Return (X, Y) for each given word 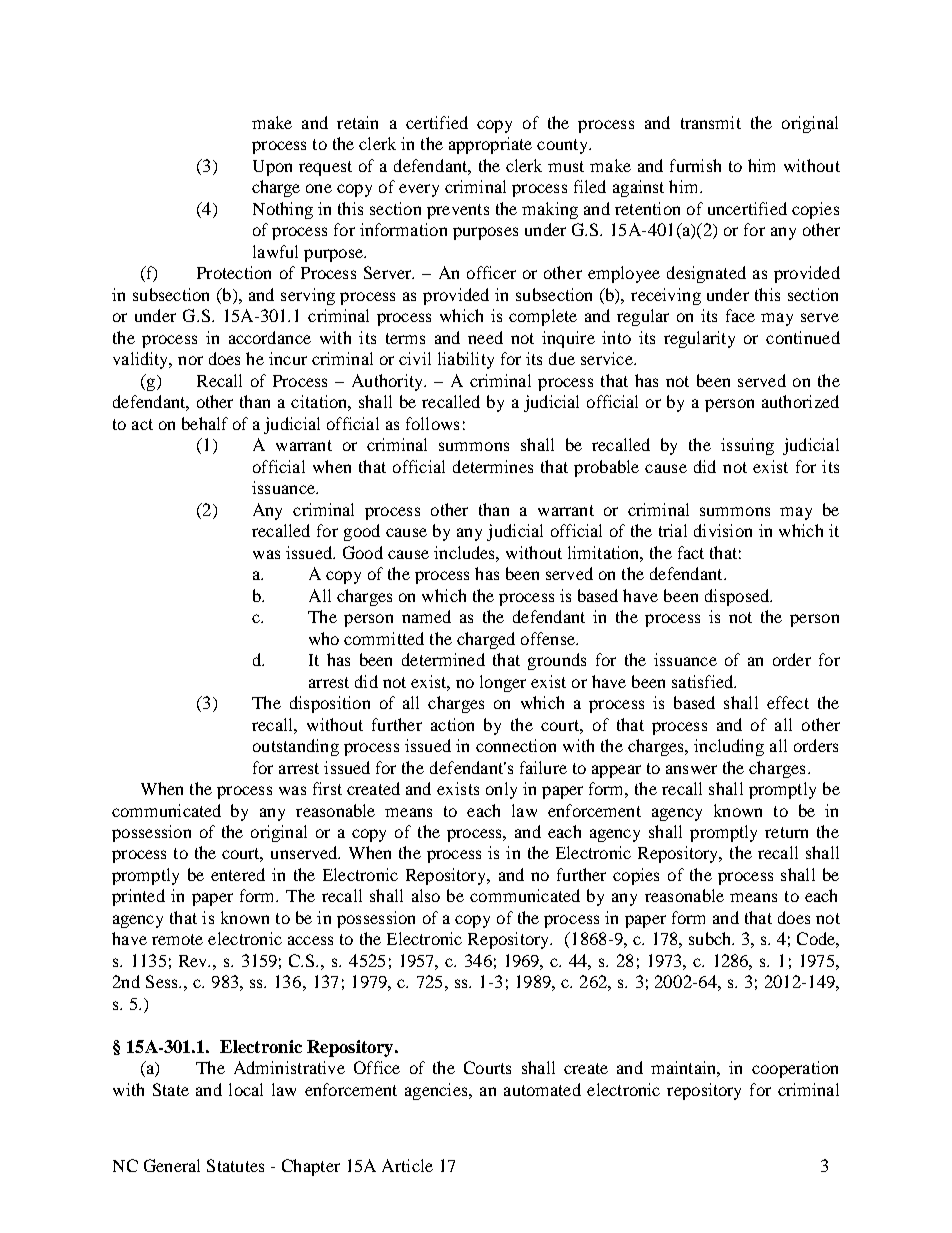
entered (238, 874)
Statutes (235, 1165)
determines (493, 466)
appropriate (490, 145)
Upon (272, 168)
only (501, 790)
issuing (747, 446)
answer (691, 769)
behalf (205, 423)
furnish (695, 165)
